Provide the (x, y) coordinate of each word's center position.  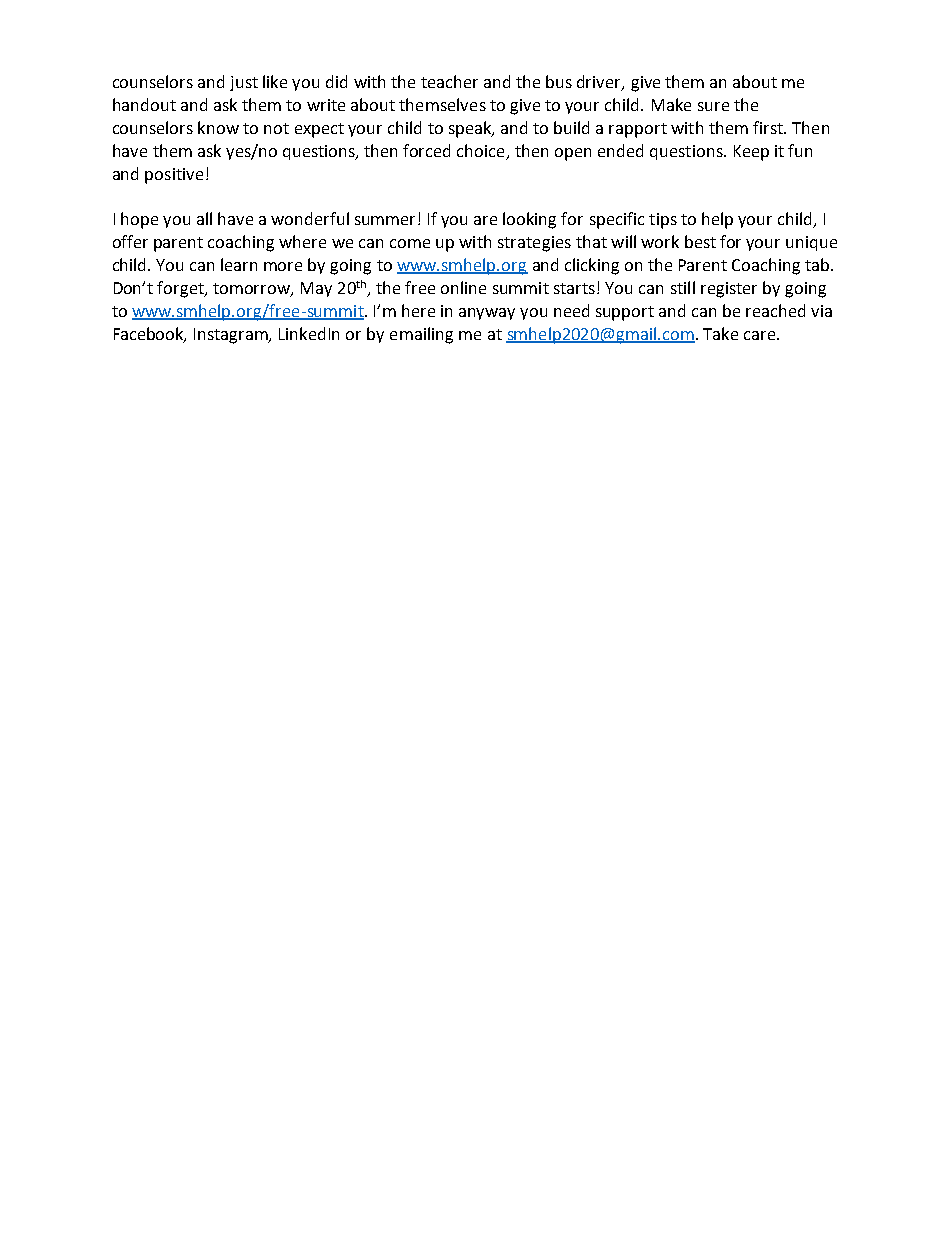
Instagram (232, 336)
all (204, 218)
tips (663, 221)
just (244, 83)
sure (713, 106)
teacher (449, 81)
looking (529, 220)
